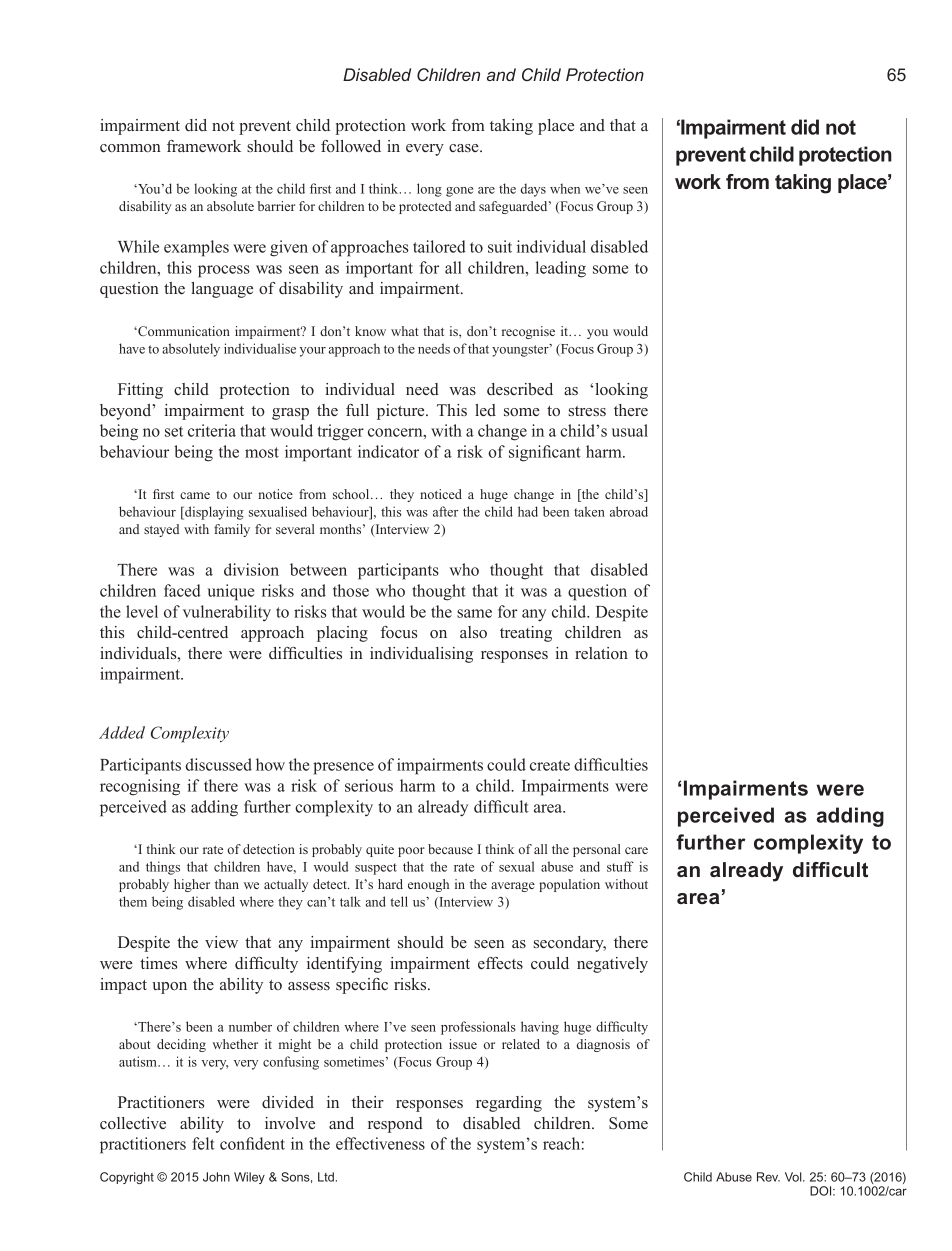 The height and width of the page is (1251, 952). What do you see at coordinates (601, 653) in the page?
I see `relation` at bounding box center [601, 653].
